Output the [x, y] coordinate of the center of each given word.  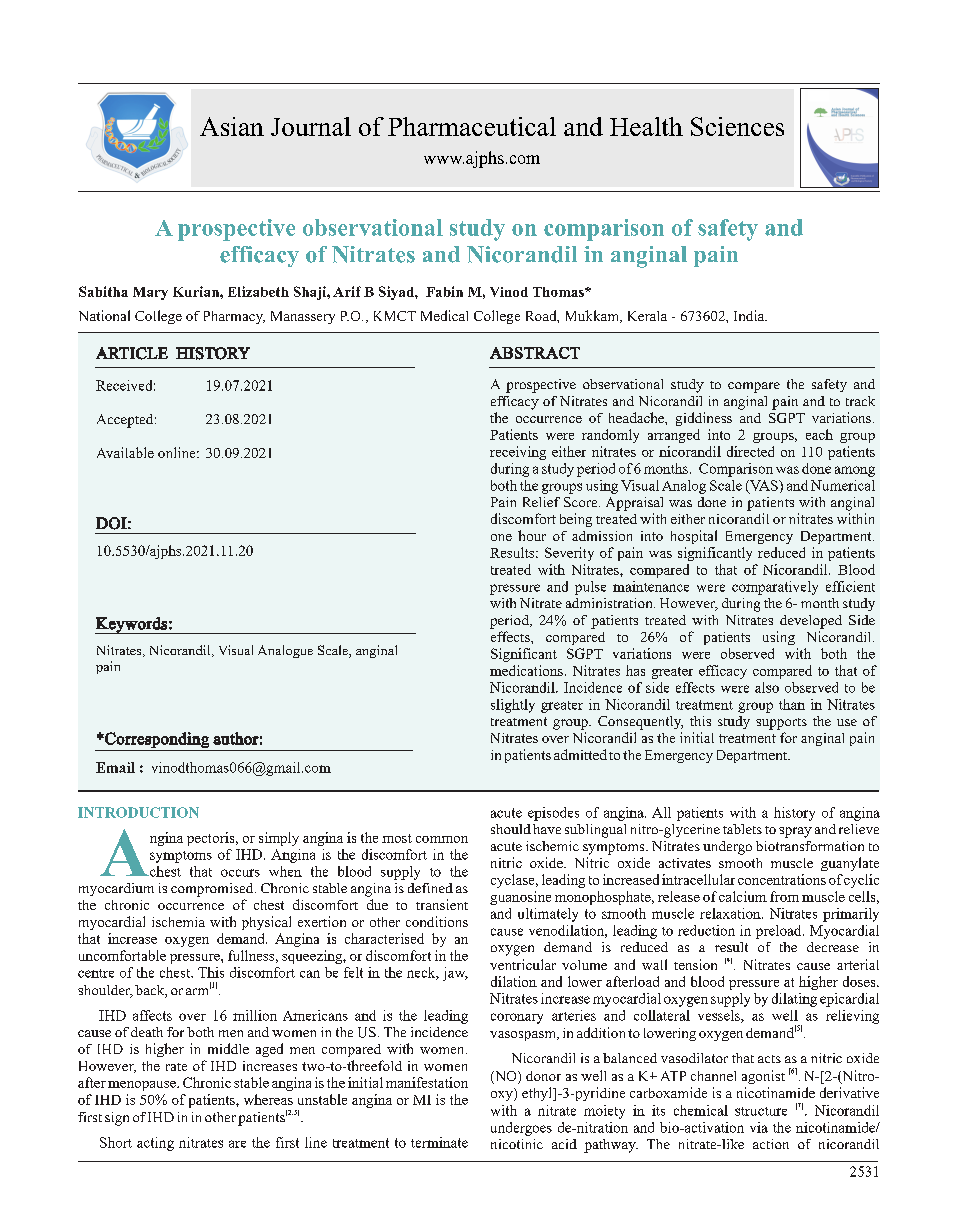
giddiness [704, 419]
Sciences [737, 126]
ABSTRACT [535, 353]
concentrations [782, 879]
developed [811, 622]
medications [526, 670]
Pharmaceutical [472, 126]
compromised [213, 890]
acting [155, 1144]
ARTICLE [132, 353]
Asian [232, 126]
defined [430, 888]
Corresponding [156, 740]
